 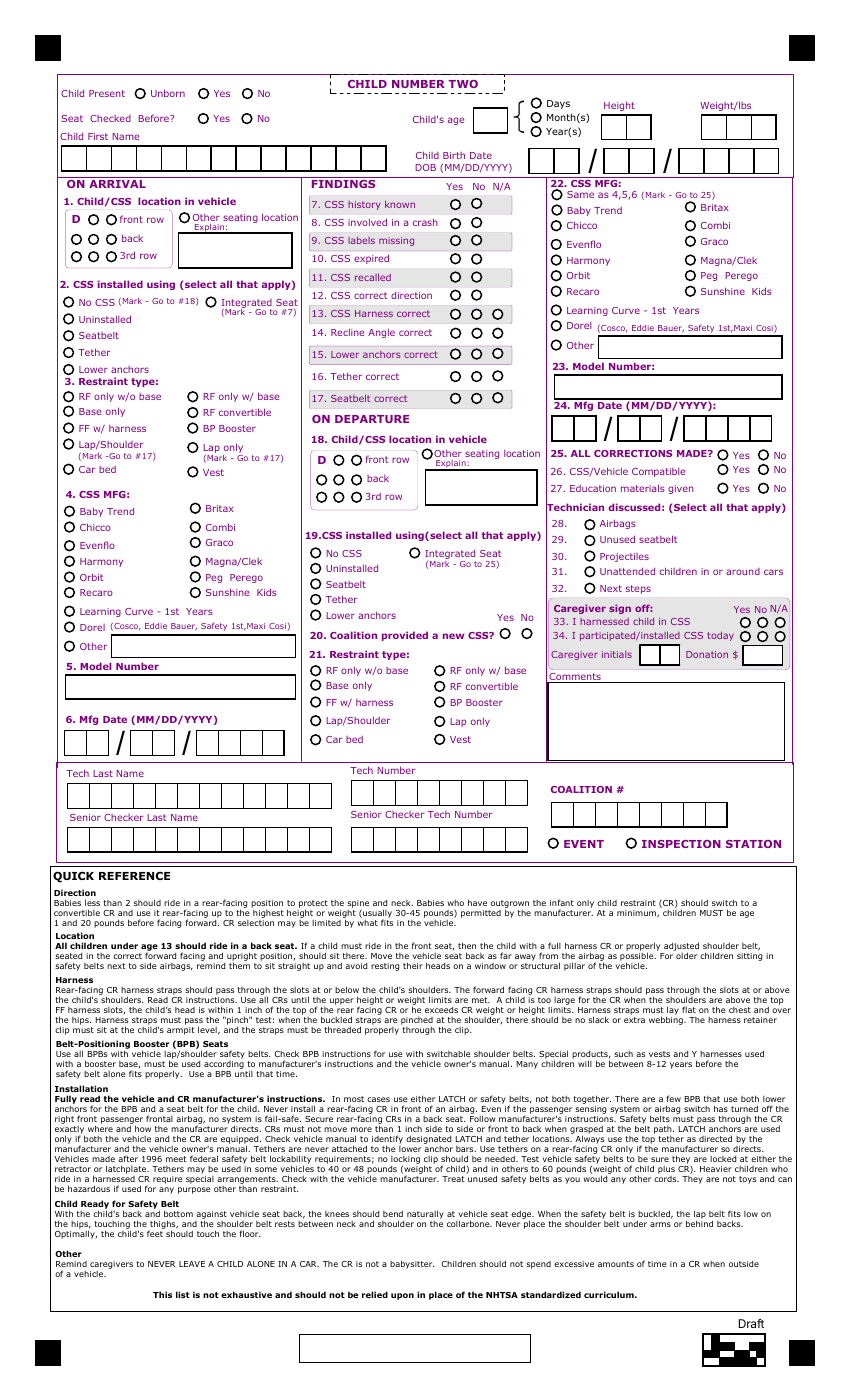 What do you see at coordinates (477, 902) in the screenshot?
I see `have` at bounding box center [477, 902].
